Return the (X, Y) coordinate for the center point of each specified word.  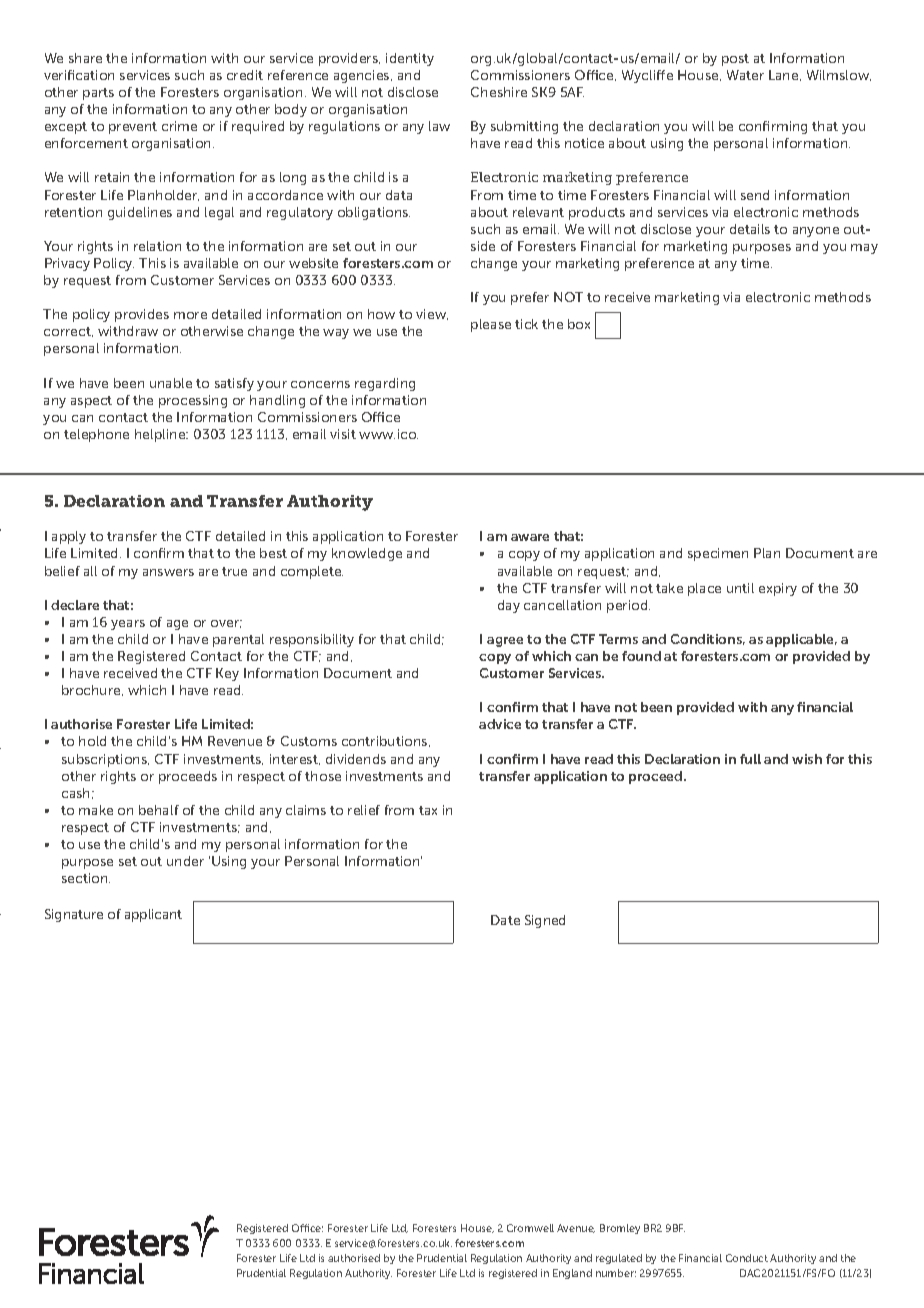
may (864, 249)
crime (179, 126)
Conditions (708, 639)
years (128, 625)
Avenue (576, 1228)
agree (505, 642)
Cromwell (530, 1228)
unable (171, 383)
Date (505, 920)
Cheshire (499, 92)
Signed (545, 921)
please (491, 325)
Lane (785, 75)
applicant (153, 915)
